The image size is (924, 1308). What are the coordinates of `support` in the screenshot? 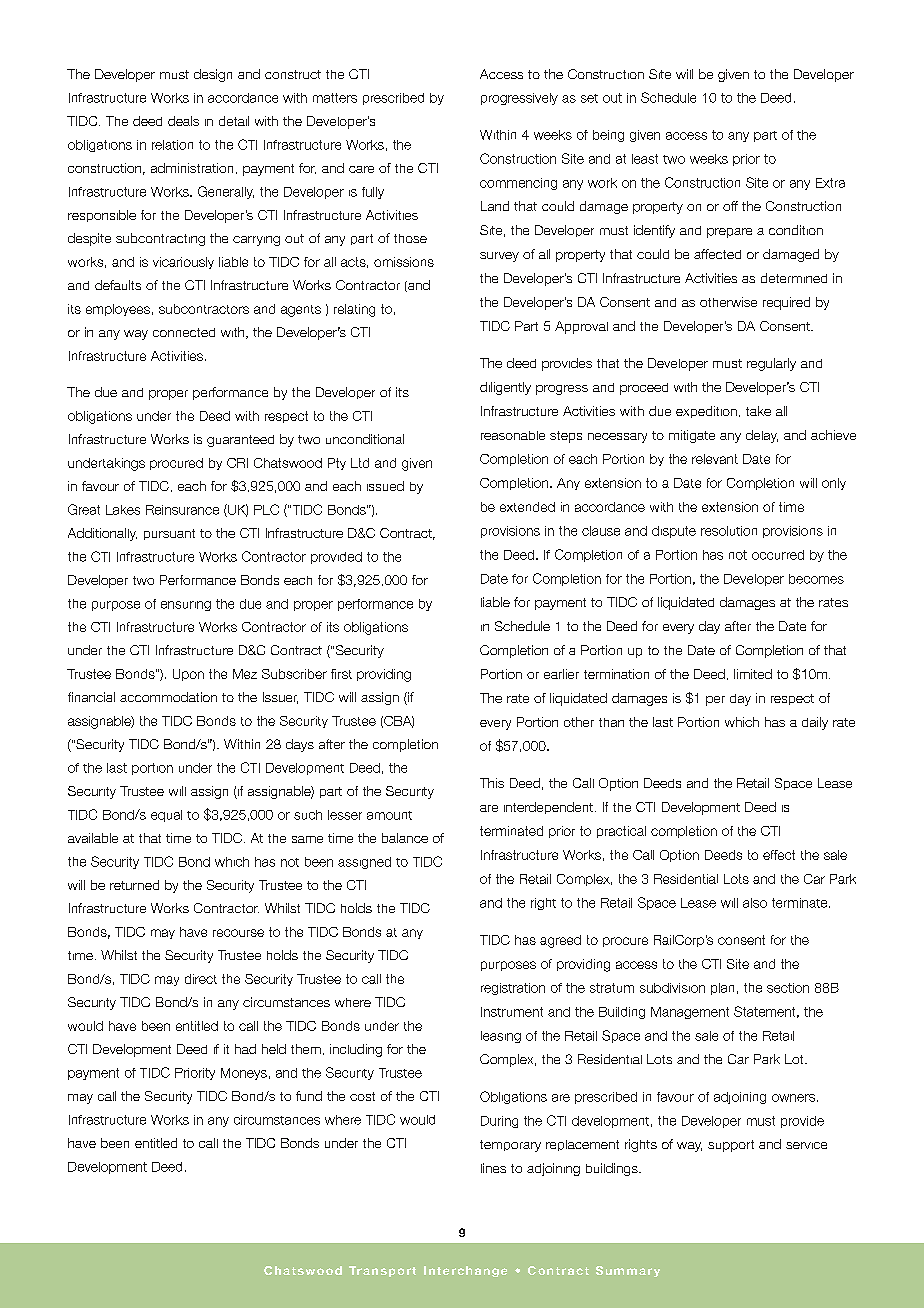 It's located at (731, 1146).
